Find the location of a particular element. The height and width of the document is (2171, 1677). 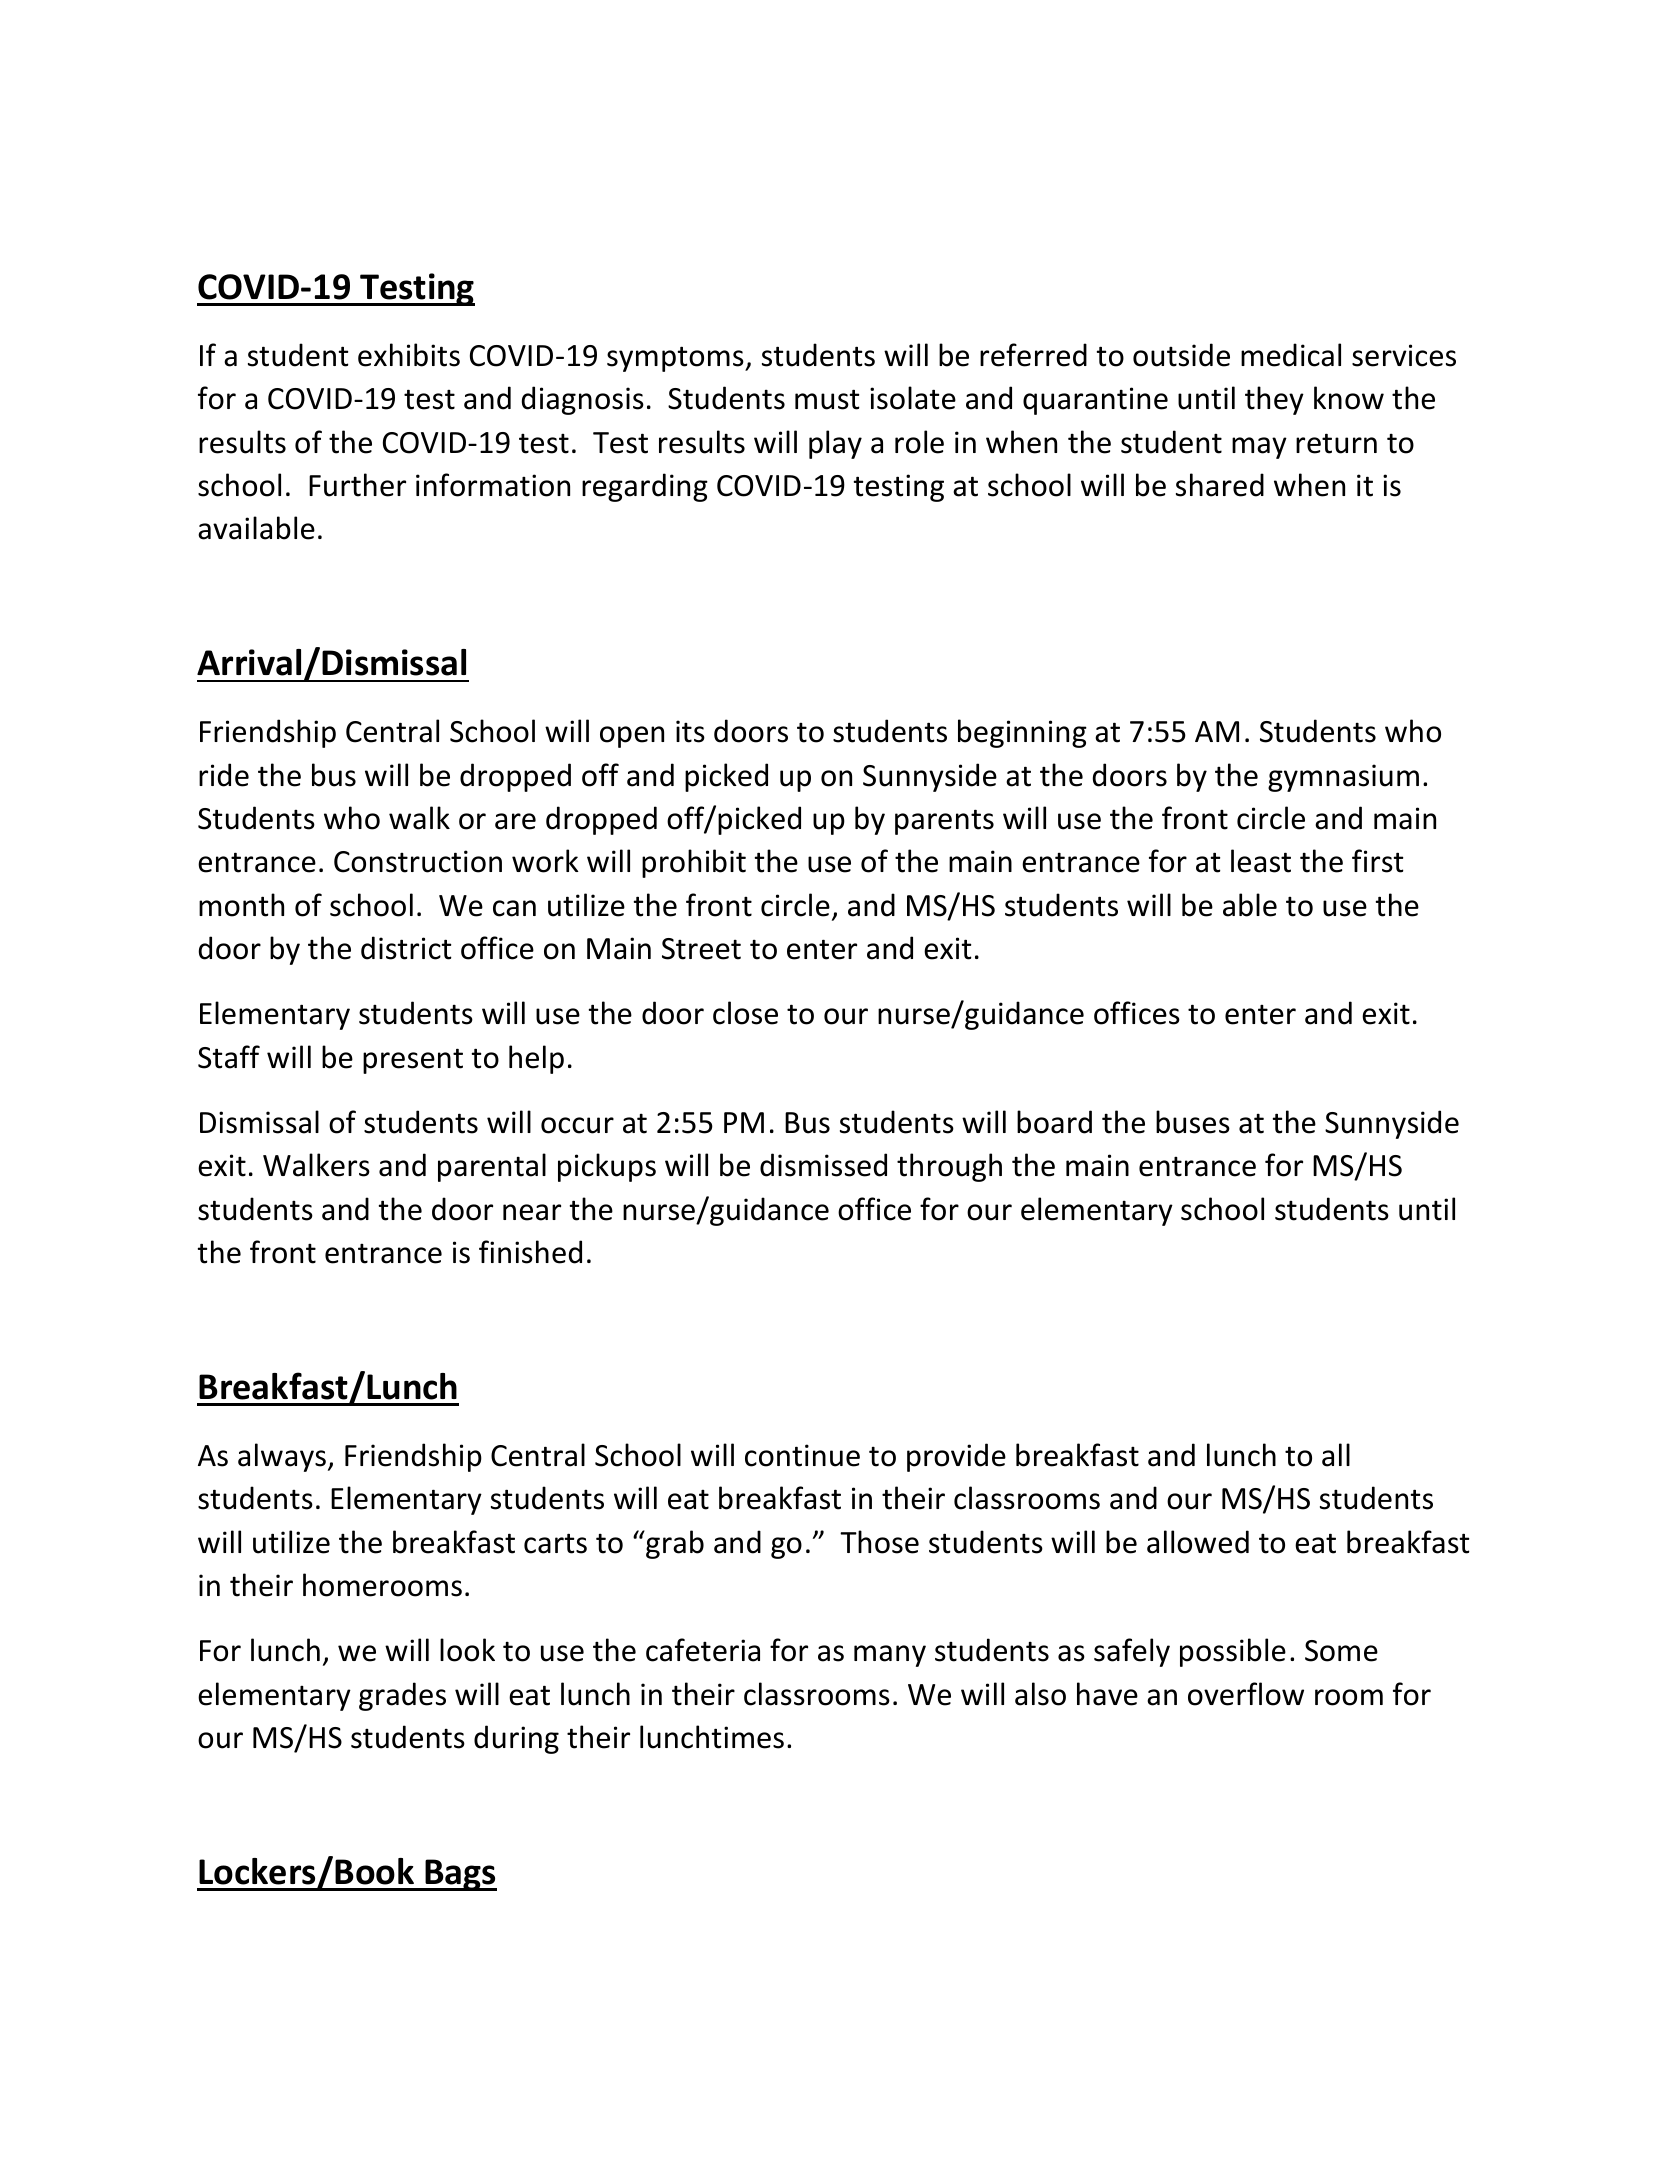

dismissed is located at coordinates (823, 1165).
